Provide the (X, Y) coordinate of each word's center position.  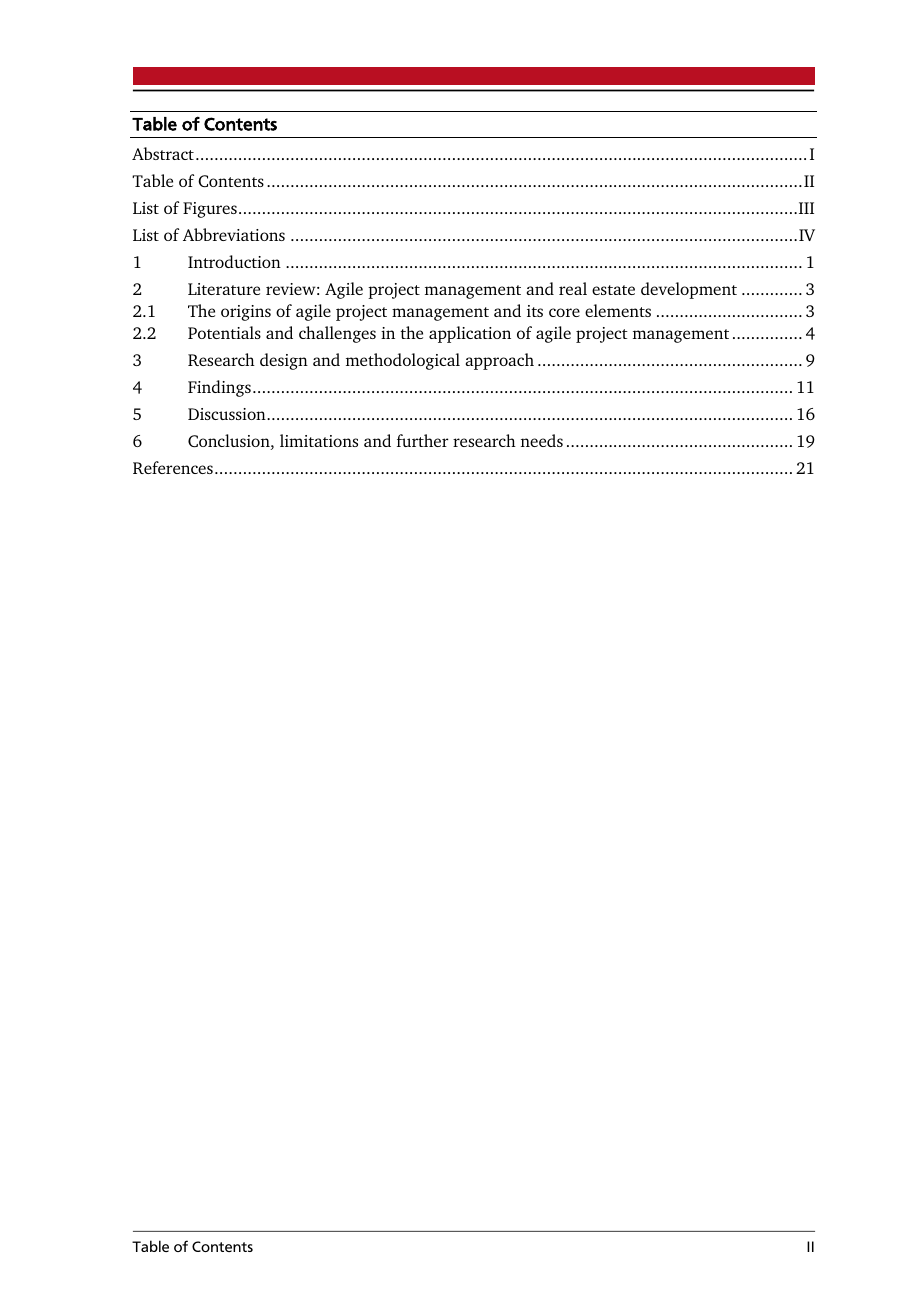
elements (618, 310)
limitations (319, 440)
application (470, 334)
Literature (224, 289)
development (689, 290)
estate (613, 290)
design (284, 361)
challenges (337, 334)
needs (542, 440)
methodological (403, 361)
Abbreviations (234, 234)
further (422, 440)
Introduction (234, 261)
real (573, 288)
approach (500, 361)
